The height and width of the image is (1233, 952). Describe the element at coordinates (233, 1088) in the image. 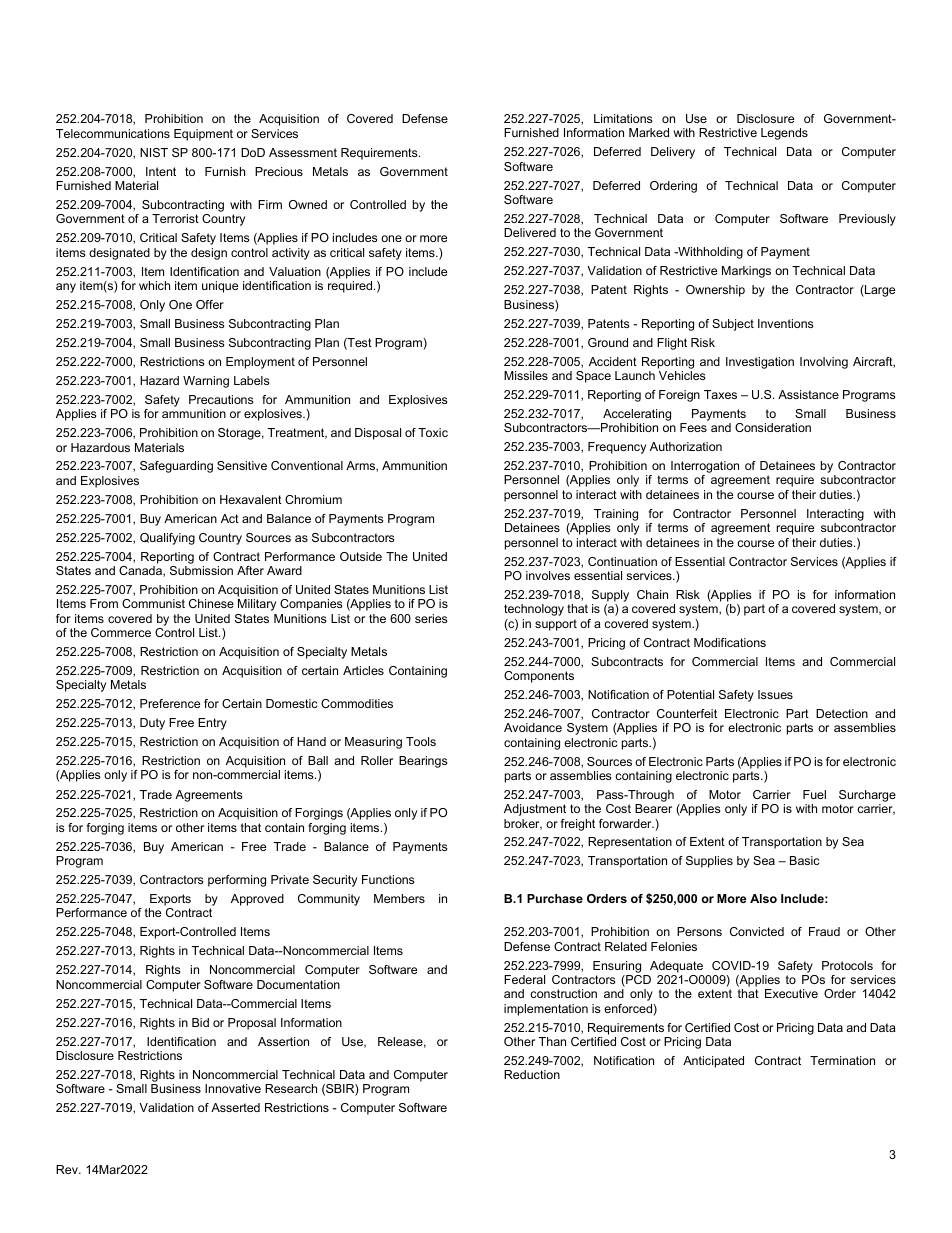

I see `Innovative` at that location.
